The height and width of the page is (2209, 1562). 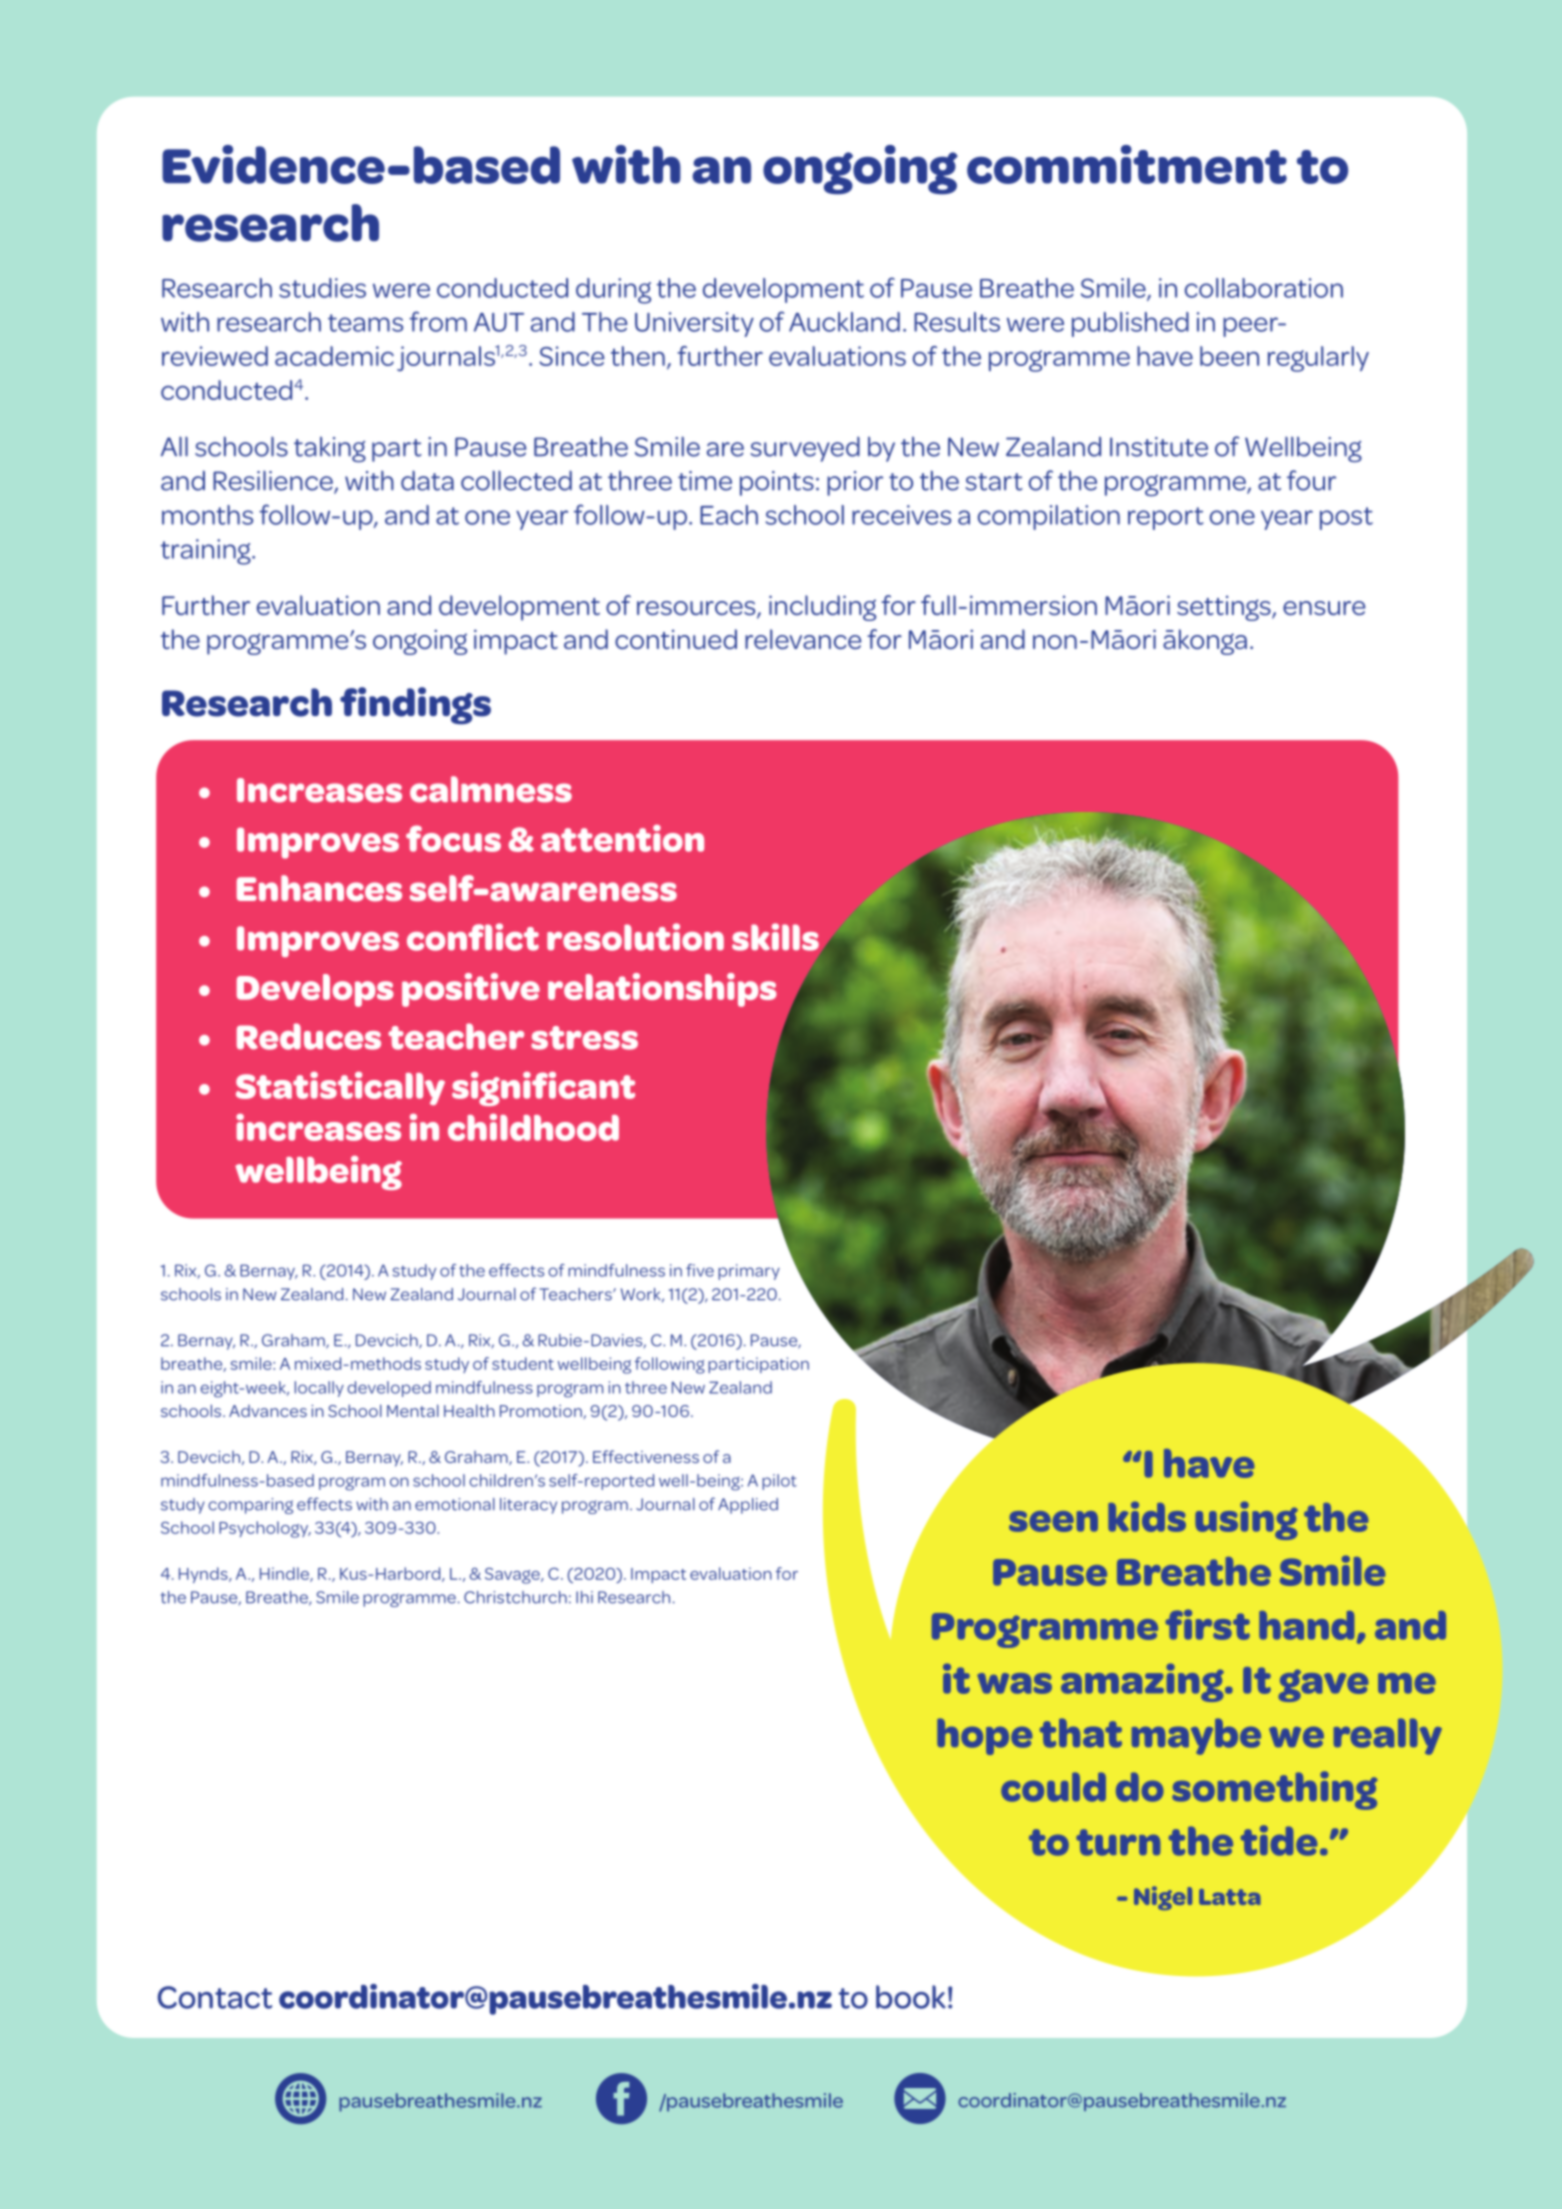 I want to click on primary, so click(x=749, y=1272).
